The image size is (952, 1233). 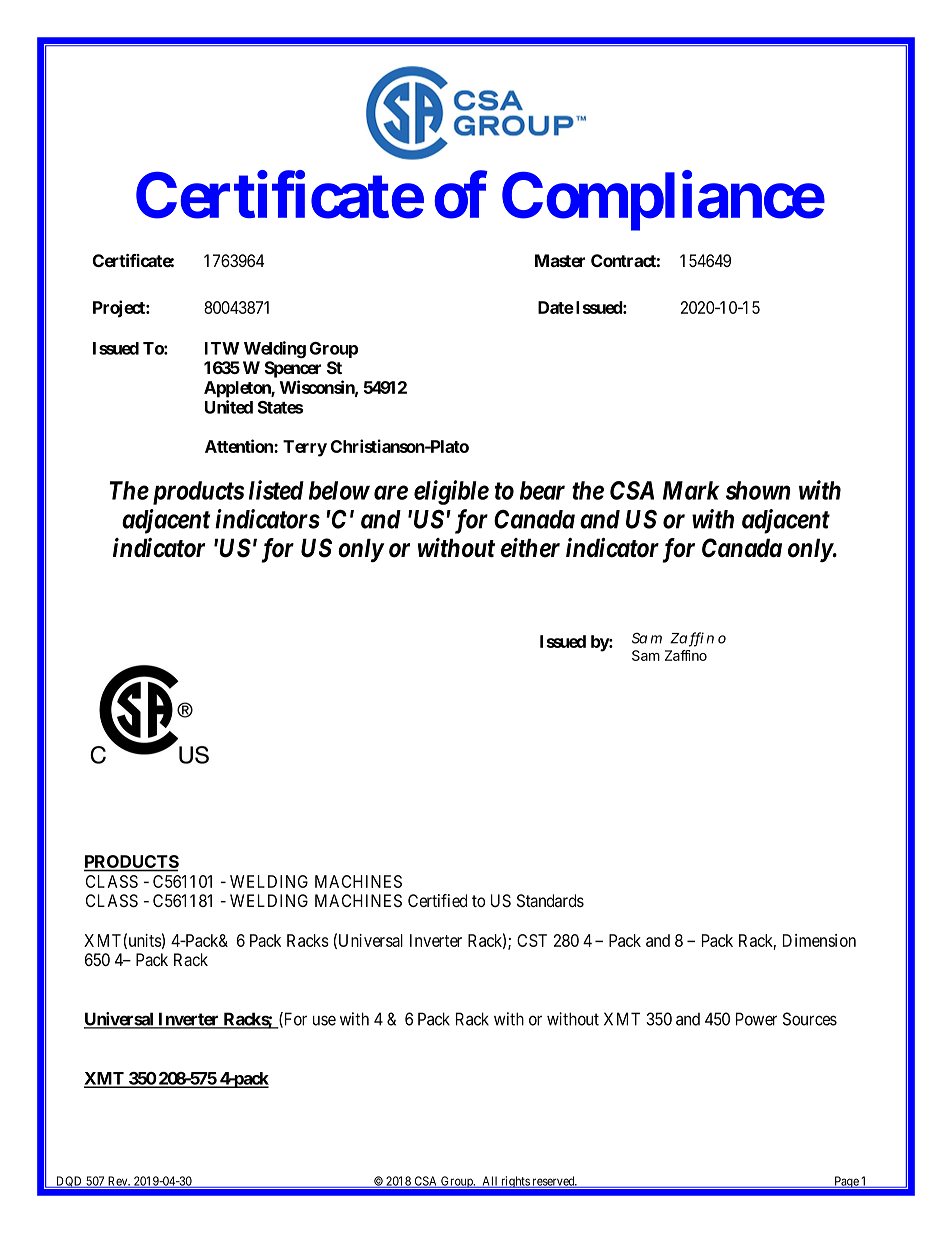 What do you see at coordinates (758, 490) in the document?
I see `shown` at bounding box center [758, 490].
